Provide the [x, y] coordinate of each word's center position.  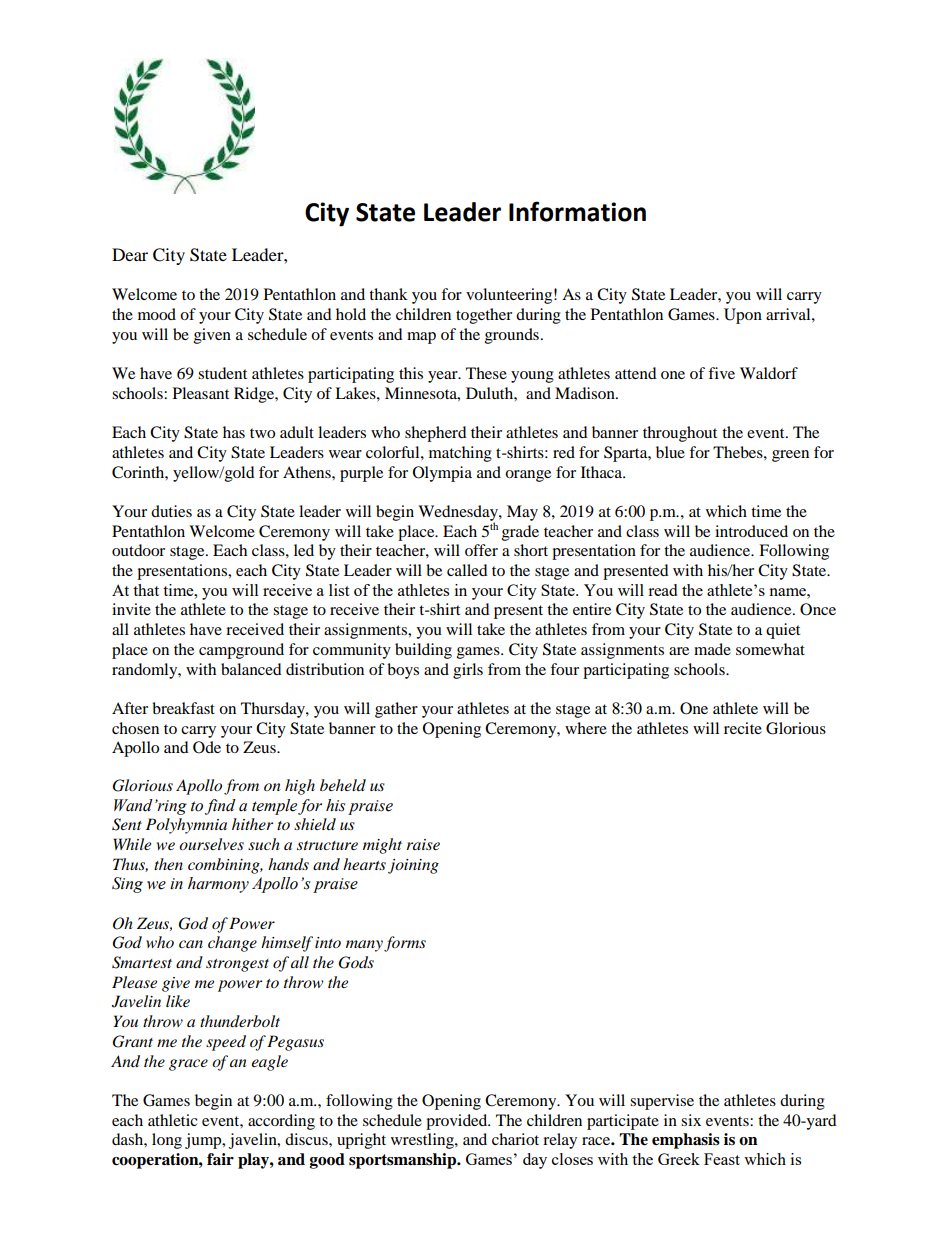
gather [396, 710]
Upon [743, 316]
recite [743, 728]
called [467, 570]
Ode [207, 747]
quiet [783, 631]
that [146, 590]
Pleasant [201, 393]
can [191, 944]
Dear [130, 254]
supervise [662, 1102]
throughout [680, 434]
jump [204, 1141]
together [484, 316]
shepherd [436, 434]
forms [405, 944]
